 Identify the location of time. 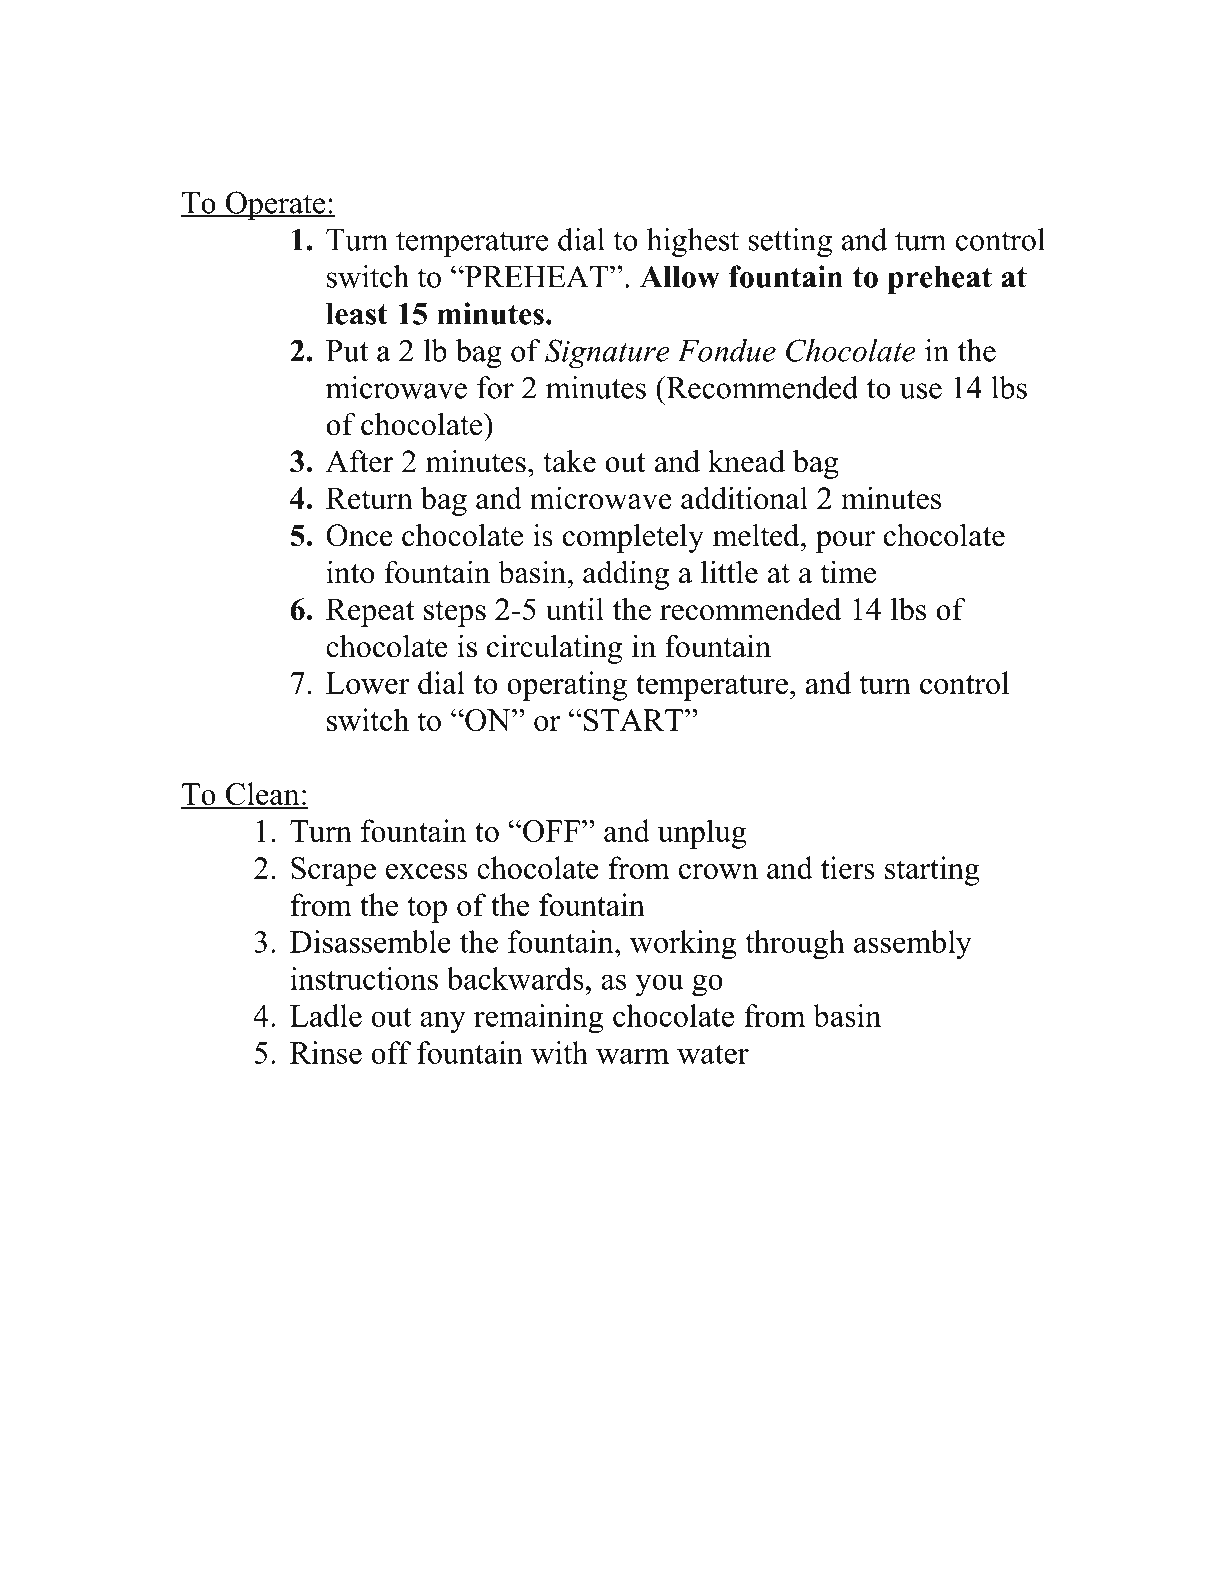
(848, 572).
